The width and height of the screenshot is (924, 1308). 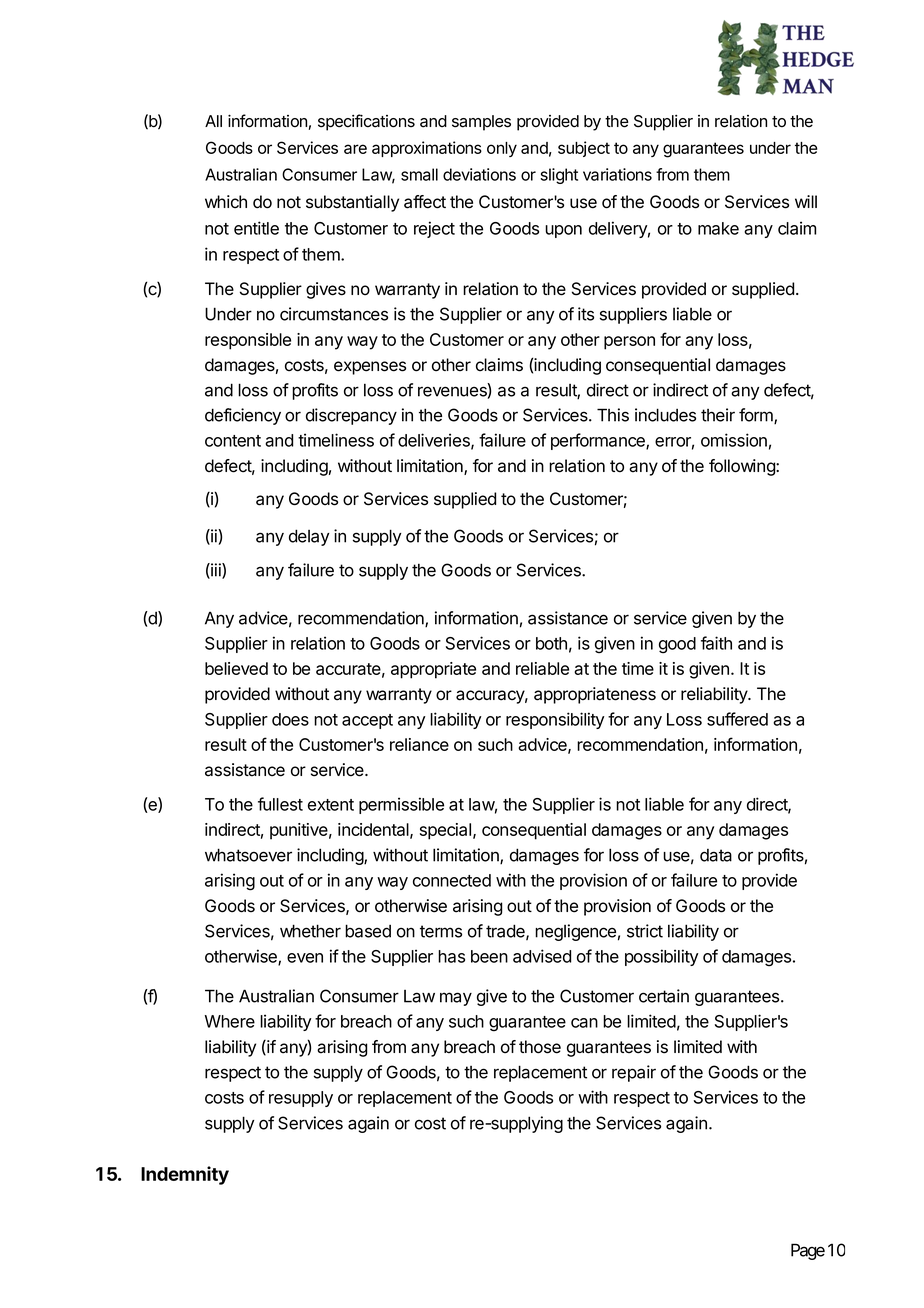 What do you see at coordinates (718, 228) in the screenshot?
I see `make` at bounding box center [718, 228].
